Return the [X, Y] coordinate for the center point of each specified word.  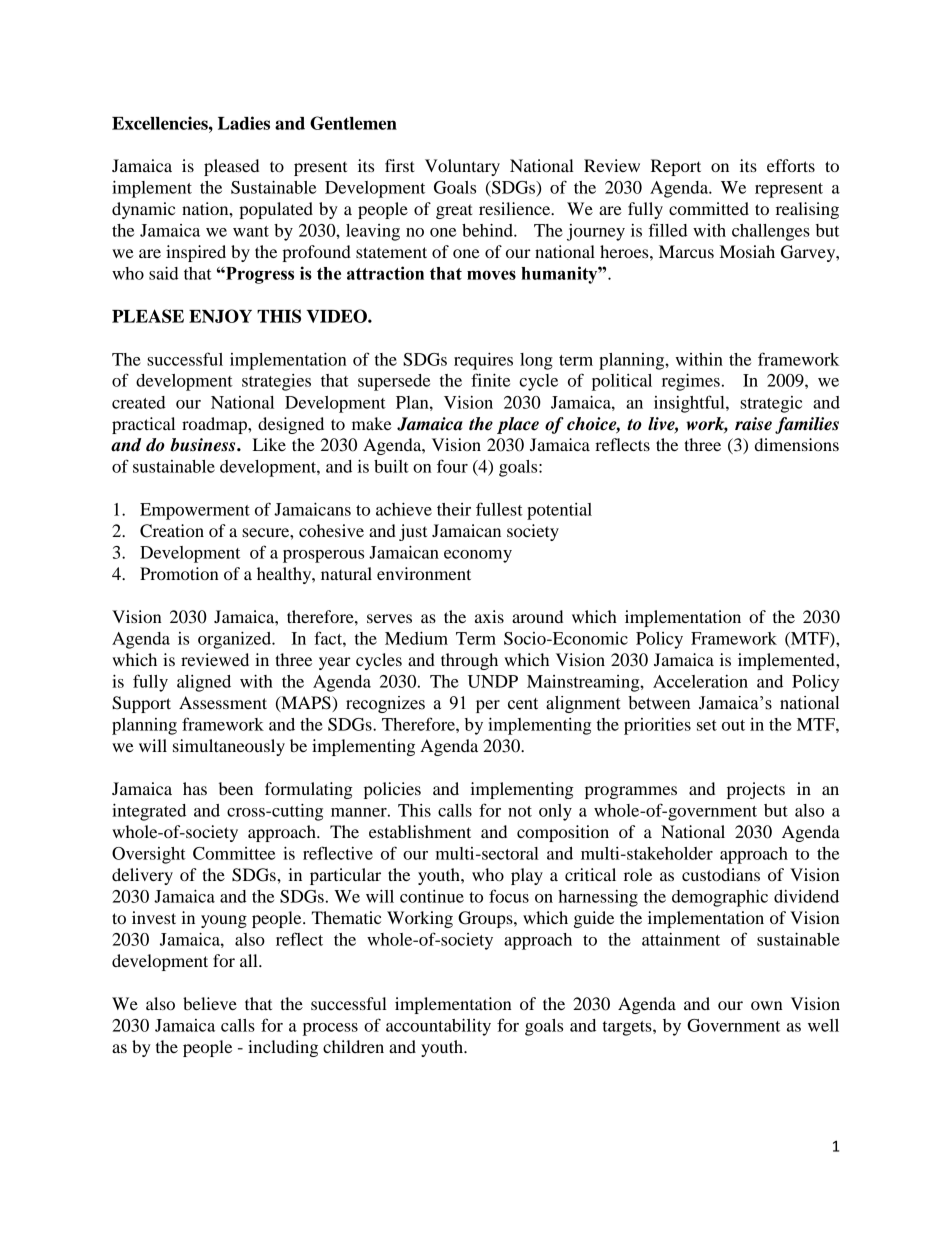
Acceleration [700, 681]
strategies [276, 382]
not [520, 811]
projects [756, 790]
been [236, 788]
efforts [791, 165]
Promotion [179, 573]
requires [483, 361]
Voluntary [462, 167]
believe [210, 1003]
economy [478, 556]
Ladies [244, 123]
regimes [691, 382]
